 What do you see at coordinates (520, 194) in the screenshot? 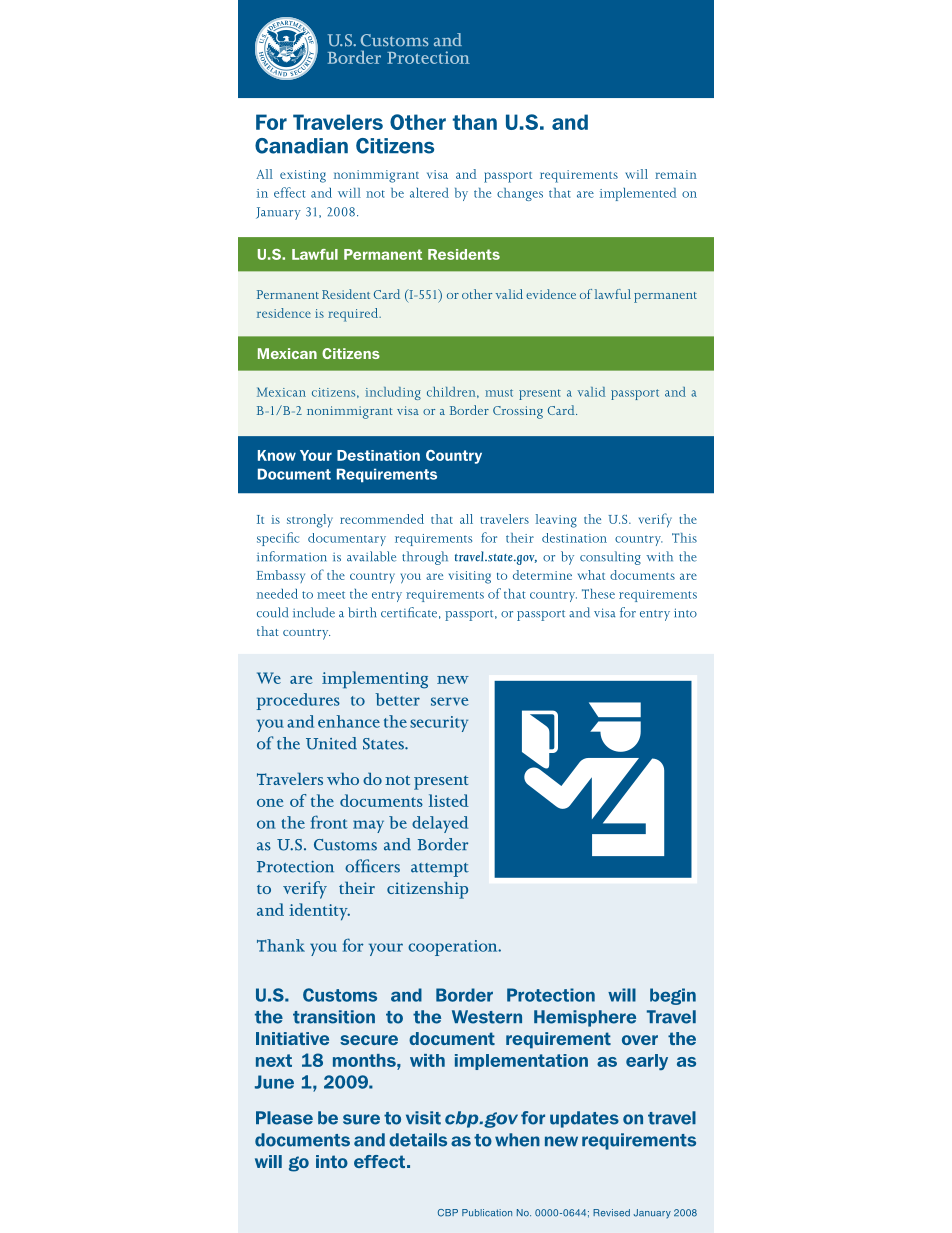
I see `changes` at bounding box center [520, 194].
